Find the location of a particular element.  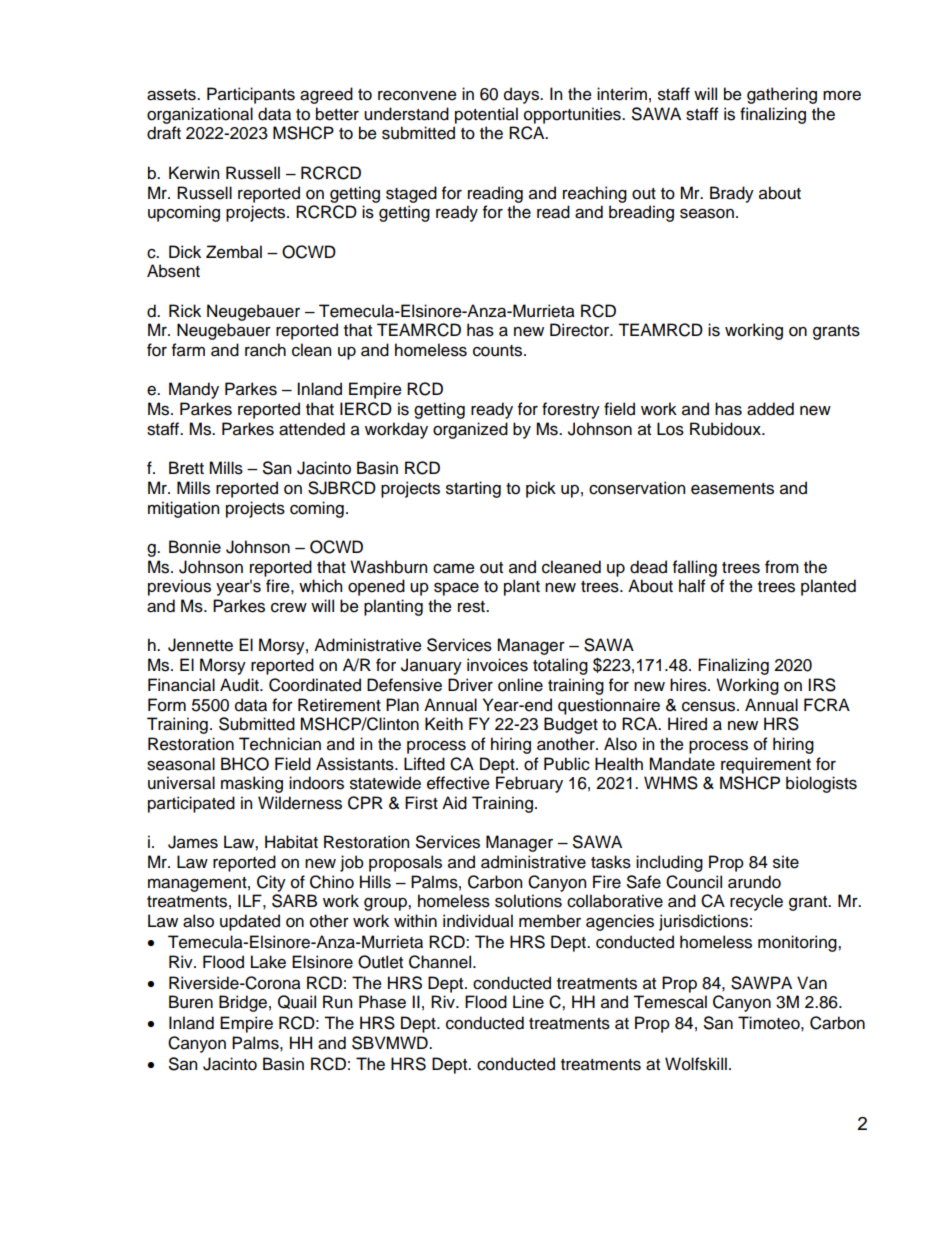

from is located at coordinates (782, 567).
